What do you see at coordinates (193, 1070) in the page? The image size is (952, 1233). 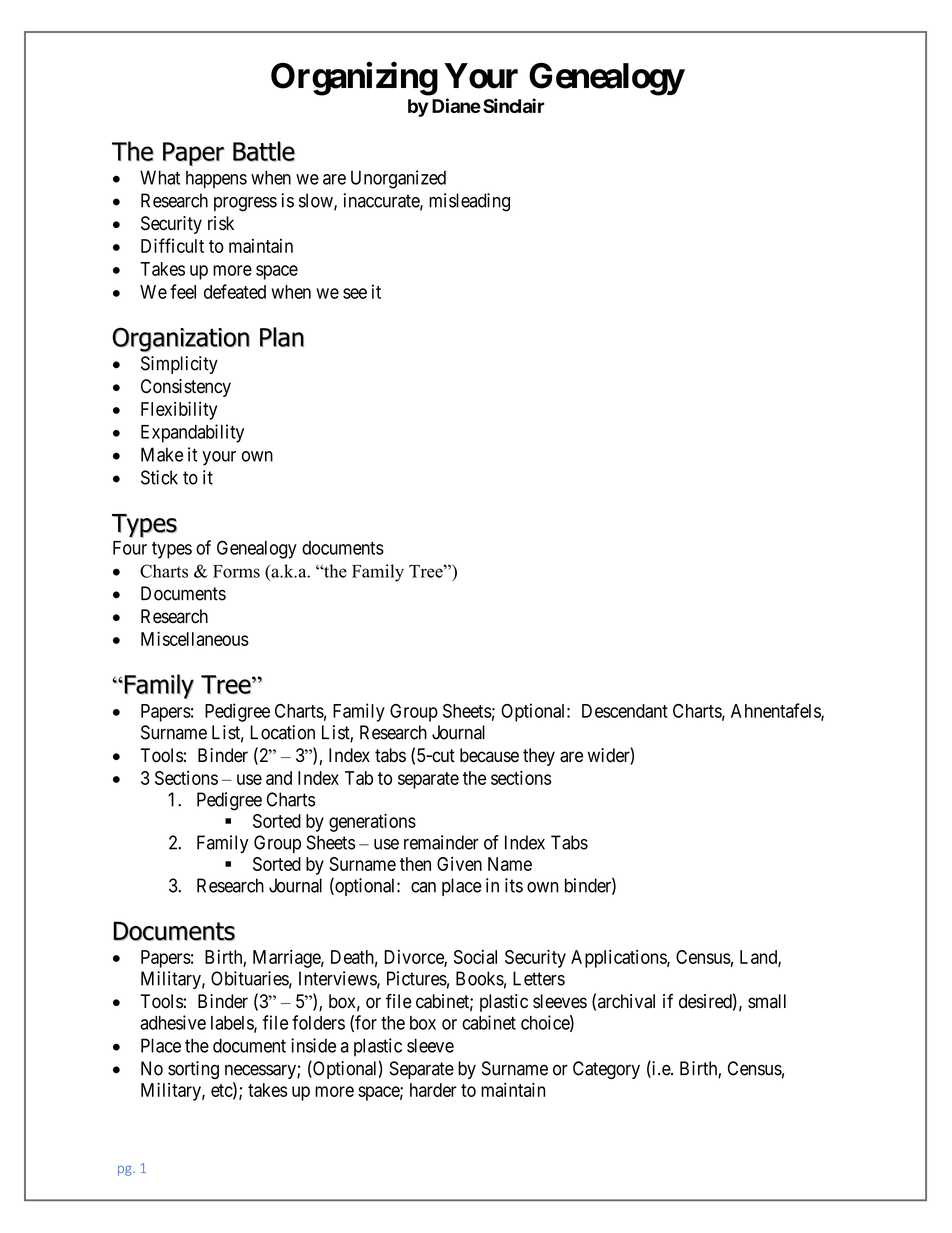 I see `sorting` at bounding box center [193, 1070].
